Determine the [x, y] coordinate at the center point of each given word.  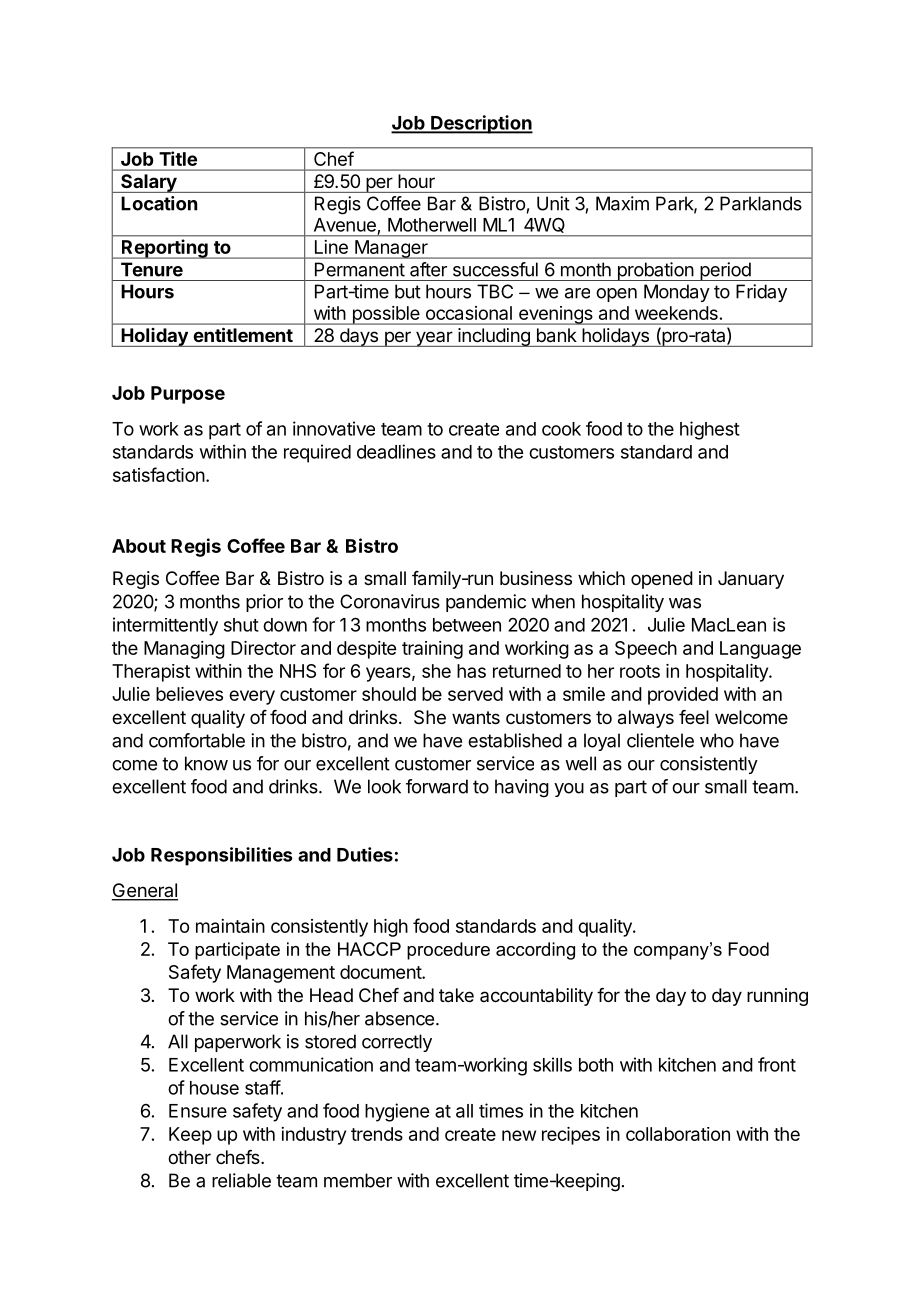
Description [481, 124]
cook [561, 429]
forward [437, 786]
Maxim [622, 203]
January [751, 580]
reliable [241, 1180]
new [519, 1135]
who [717, 740]
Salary [149, 183]
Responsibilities [221, 856]
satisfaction [159, 474]
